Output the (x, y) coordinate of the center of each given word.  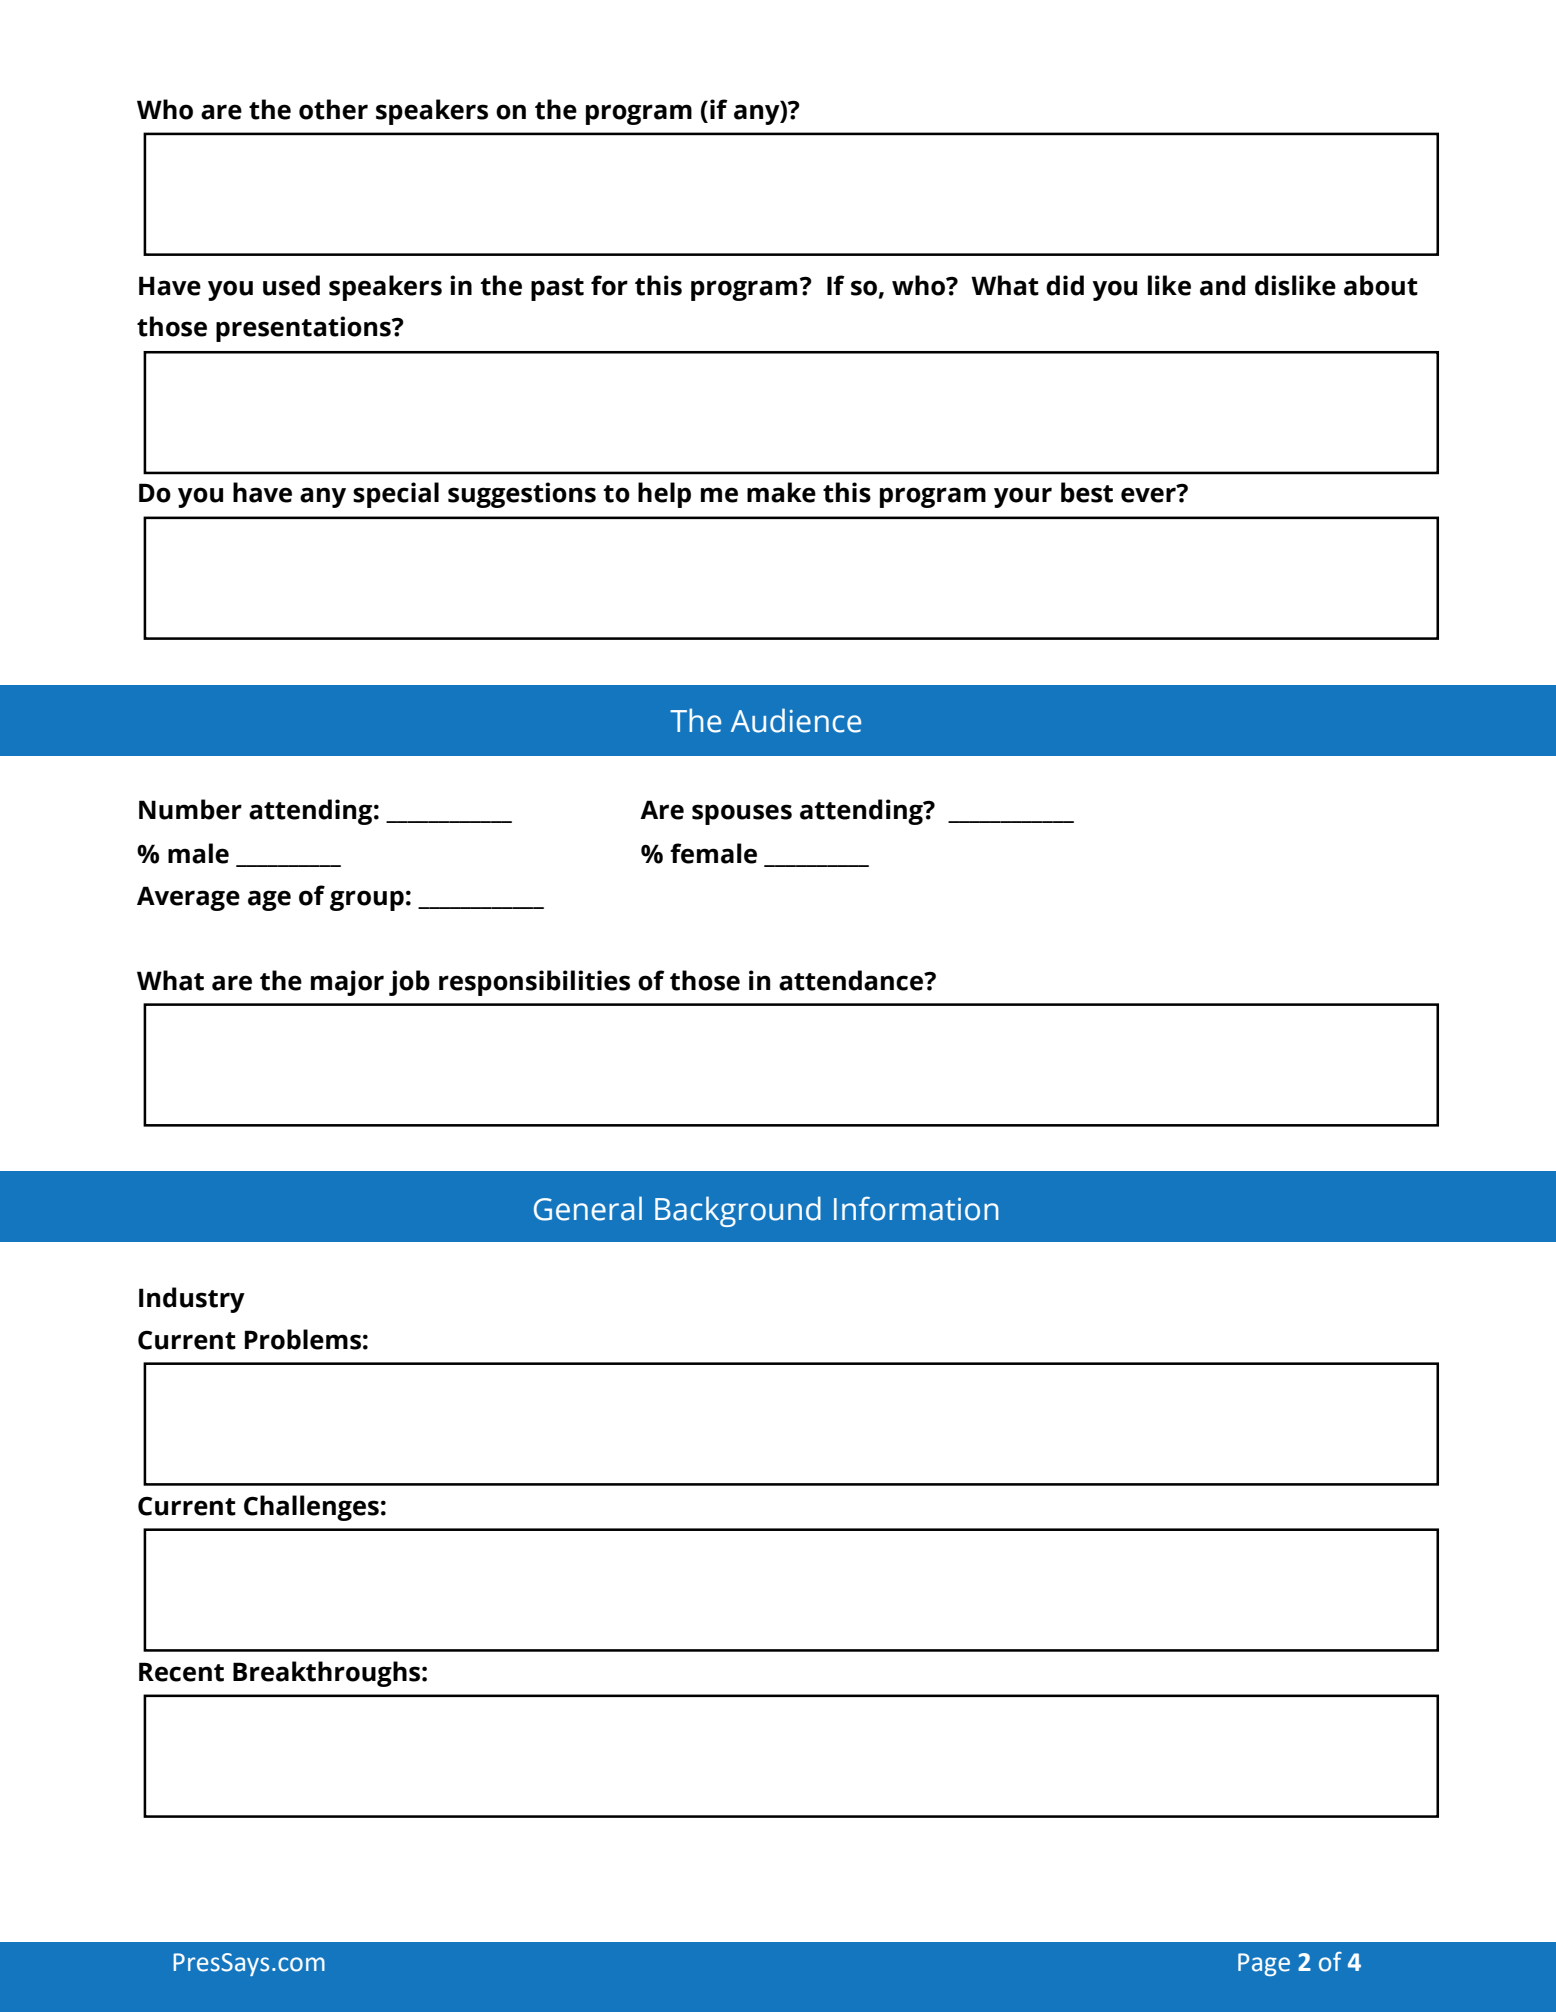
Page (1264, 1964)
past (557, 289)
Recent (181, 1672)
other (333, 109)
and (1222, 285)
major (347, 983)
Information (916, 1208)
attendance (852, 980)
